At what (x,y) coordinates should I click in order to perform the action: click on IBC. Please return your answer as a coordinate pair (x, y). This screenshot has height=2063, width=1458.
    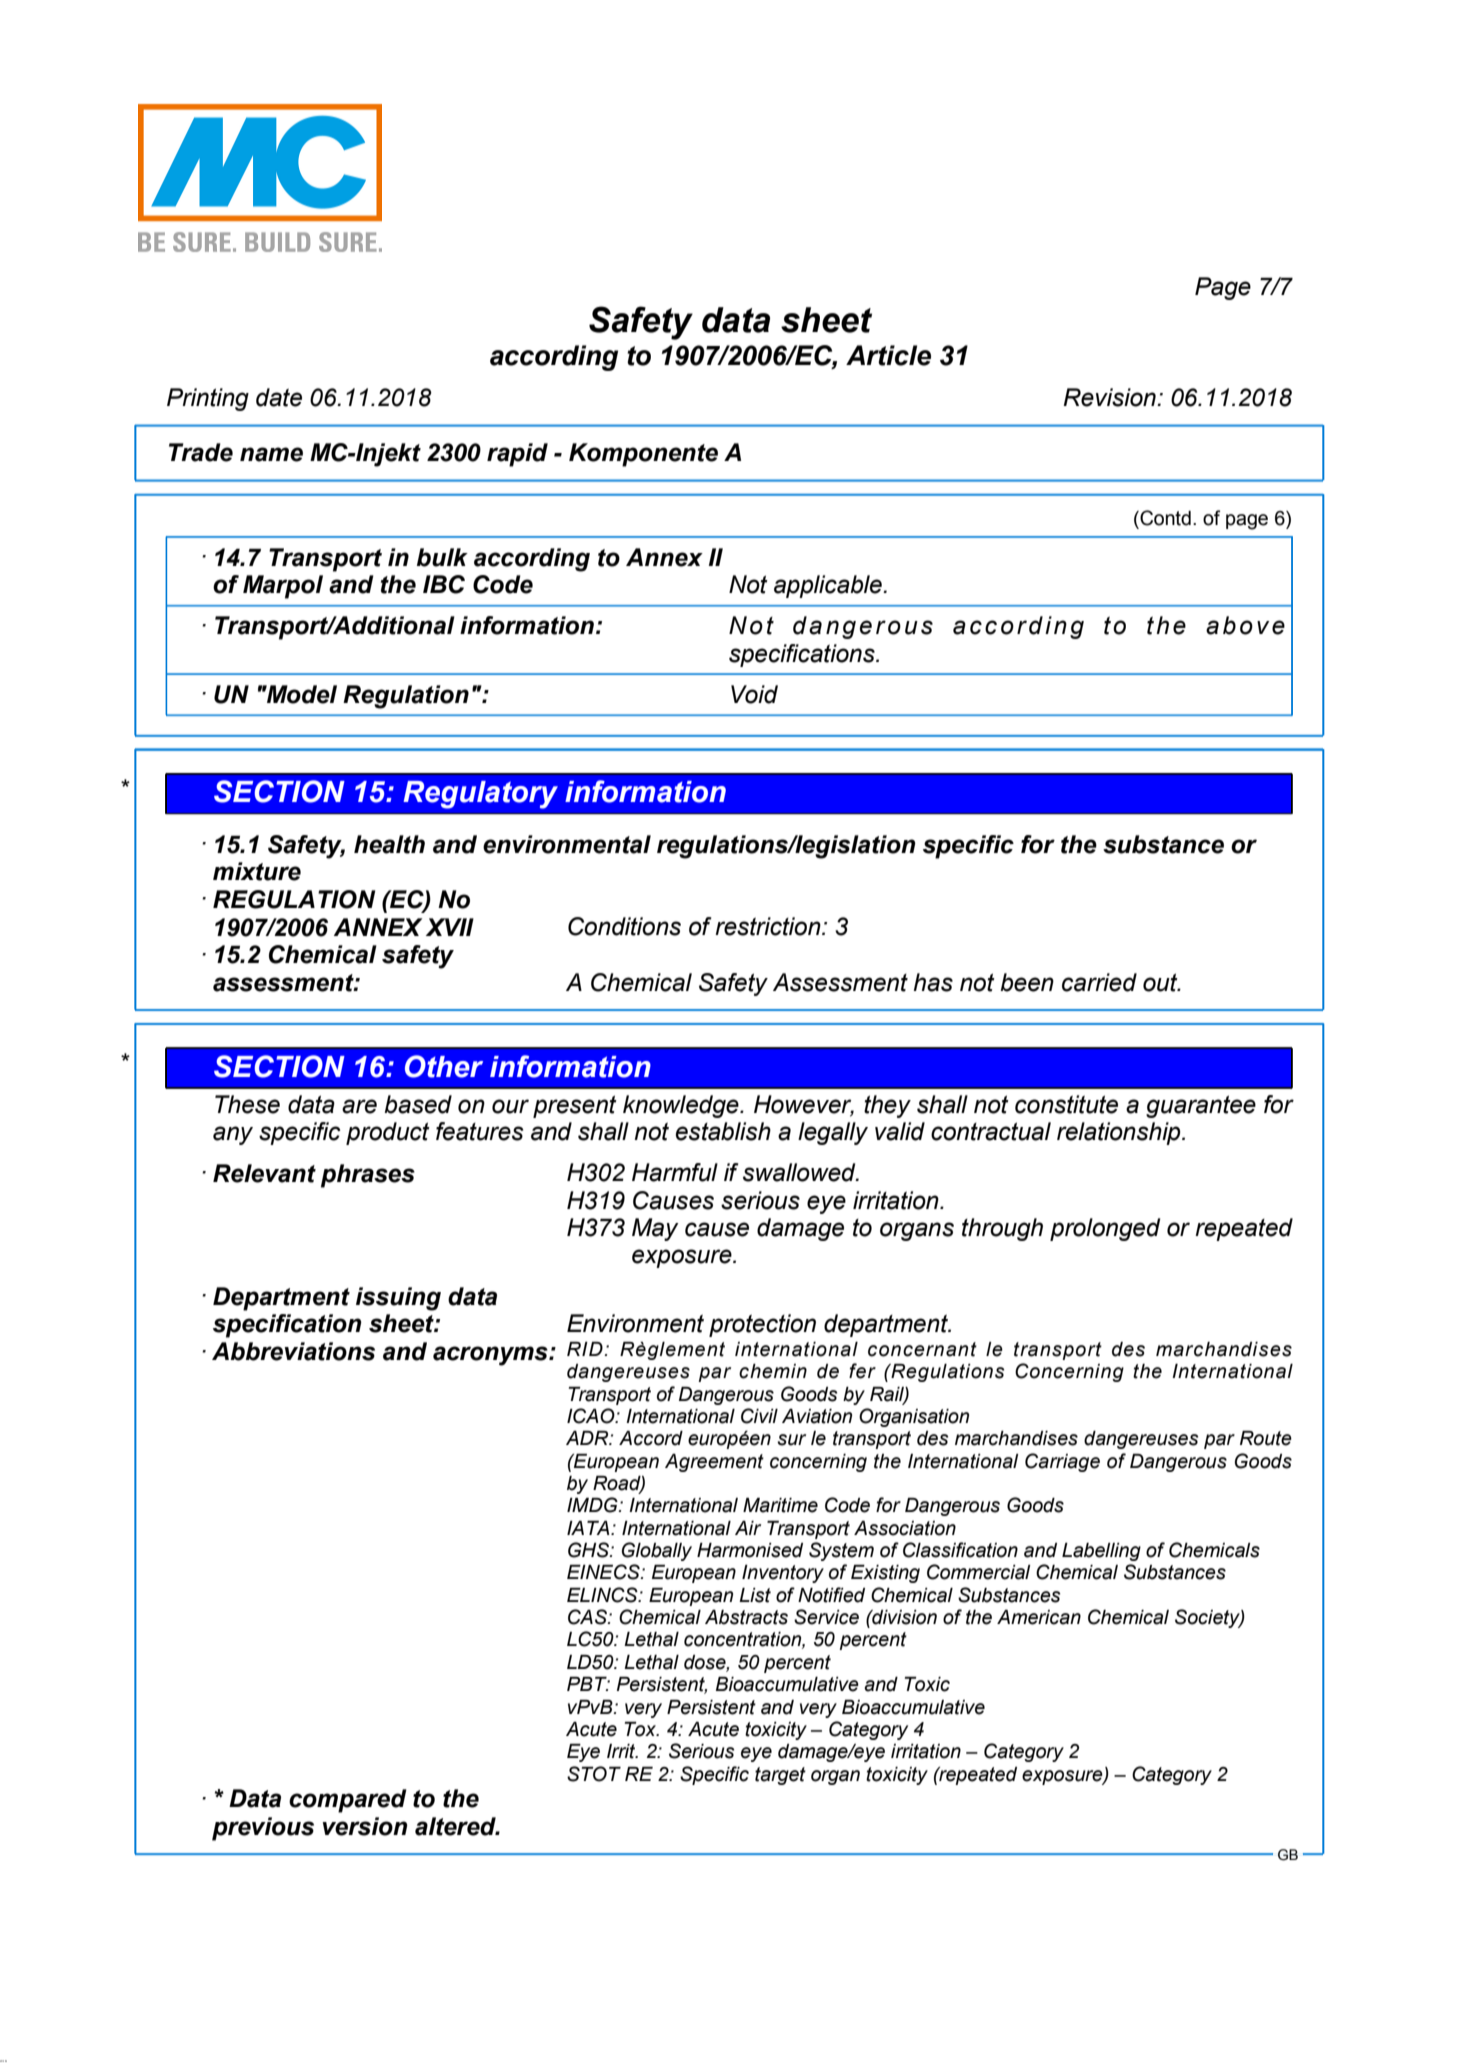
    Looking at the image, I should click on (444, 584).
